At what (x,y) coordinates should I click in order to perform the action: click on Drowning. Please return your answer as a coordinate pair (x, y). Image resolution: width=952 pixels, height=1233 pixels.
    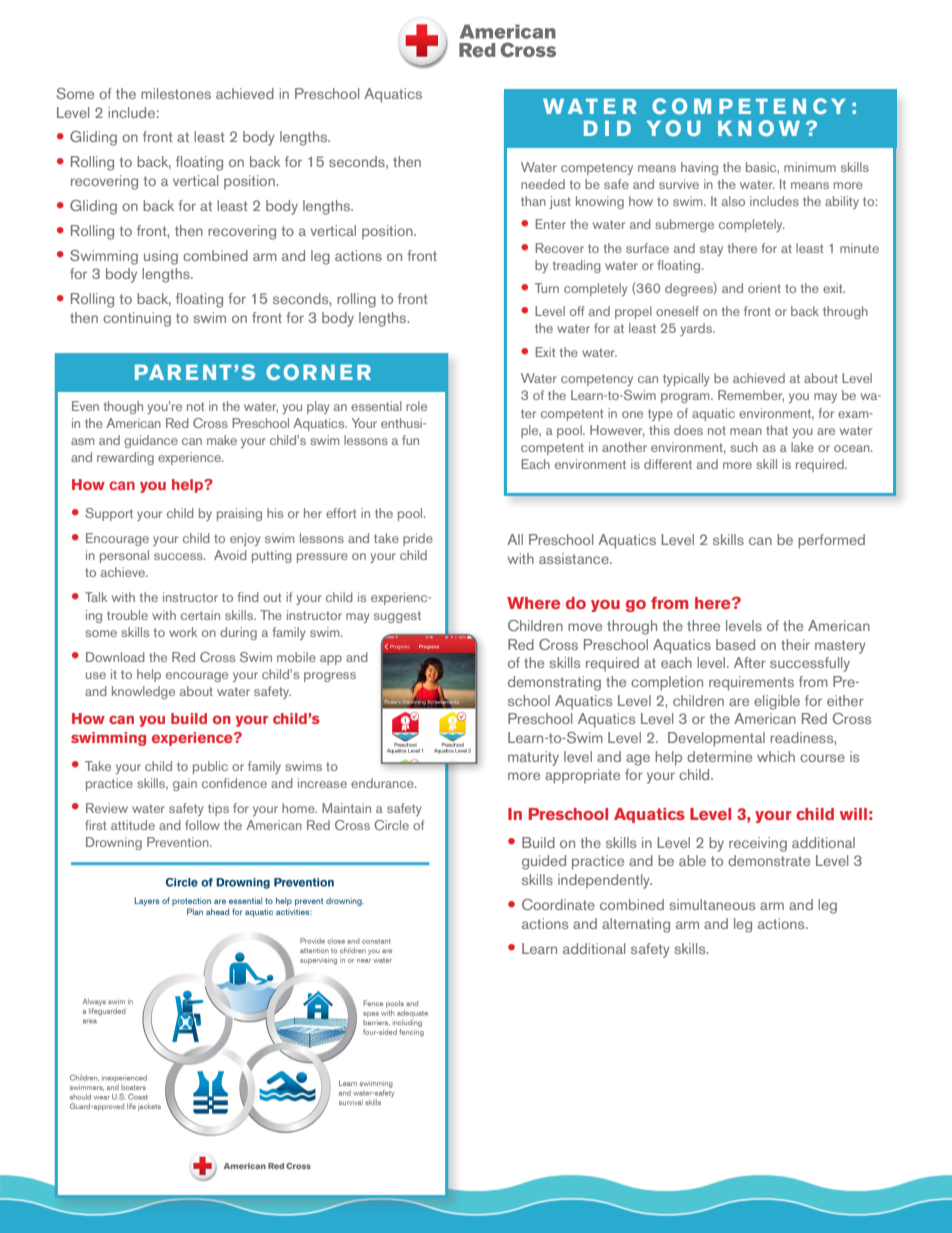
    Looking at the image, I should click on (114, 843).
